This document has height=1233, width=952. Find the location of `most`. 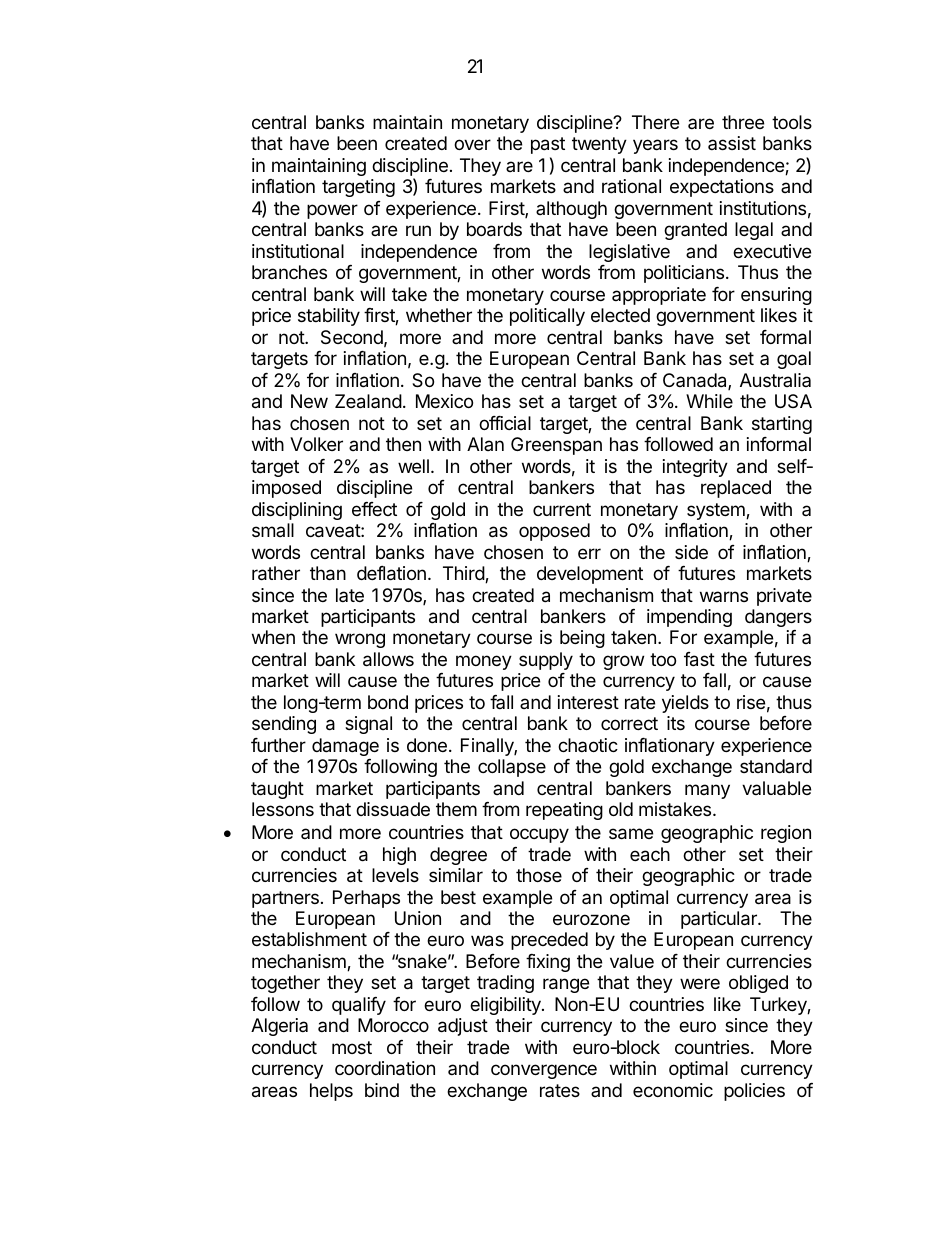

most is located at coordinates (352, 1047).
